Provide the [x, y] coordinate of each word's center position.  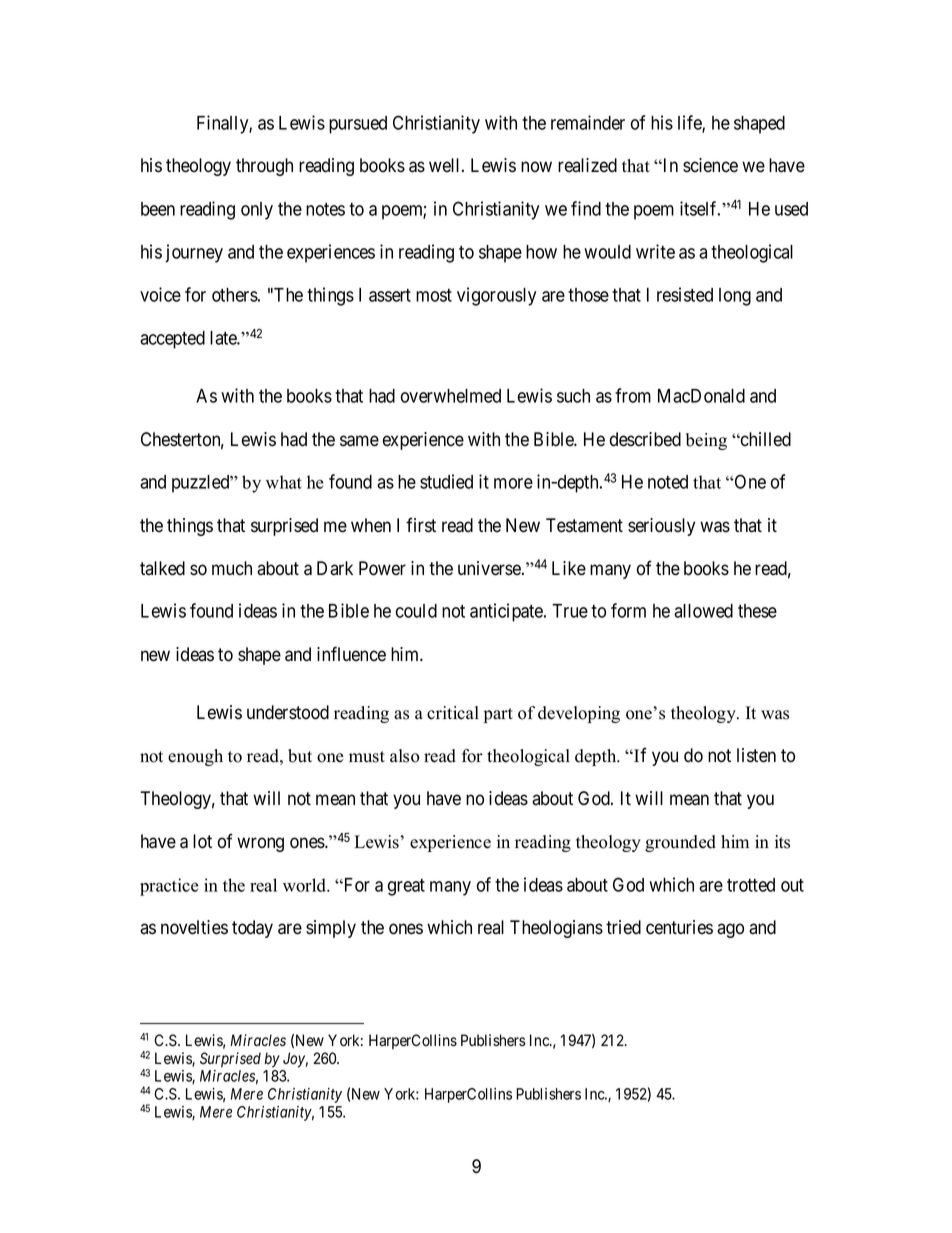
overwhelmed [451, 396]
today [252, 929]
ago [730, 930]
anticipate [507, 612]
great [406, 887]
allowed [703, 611]
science [710, 165]
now [536, 167]
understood [288, 712]
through [264, 167]
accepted [172, 340]
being [706, 441]
